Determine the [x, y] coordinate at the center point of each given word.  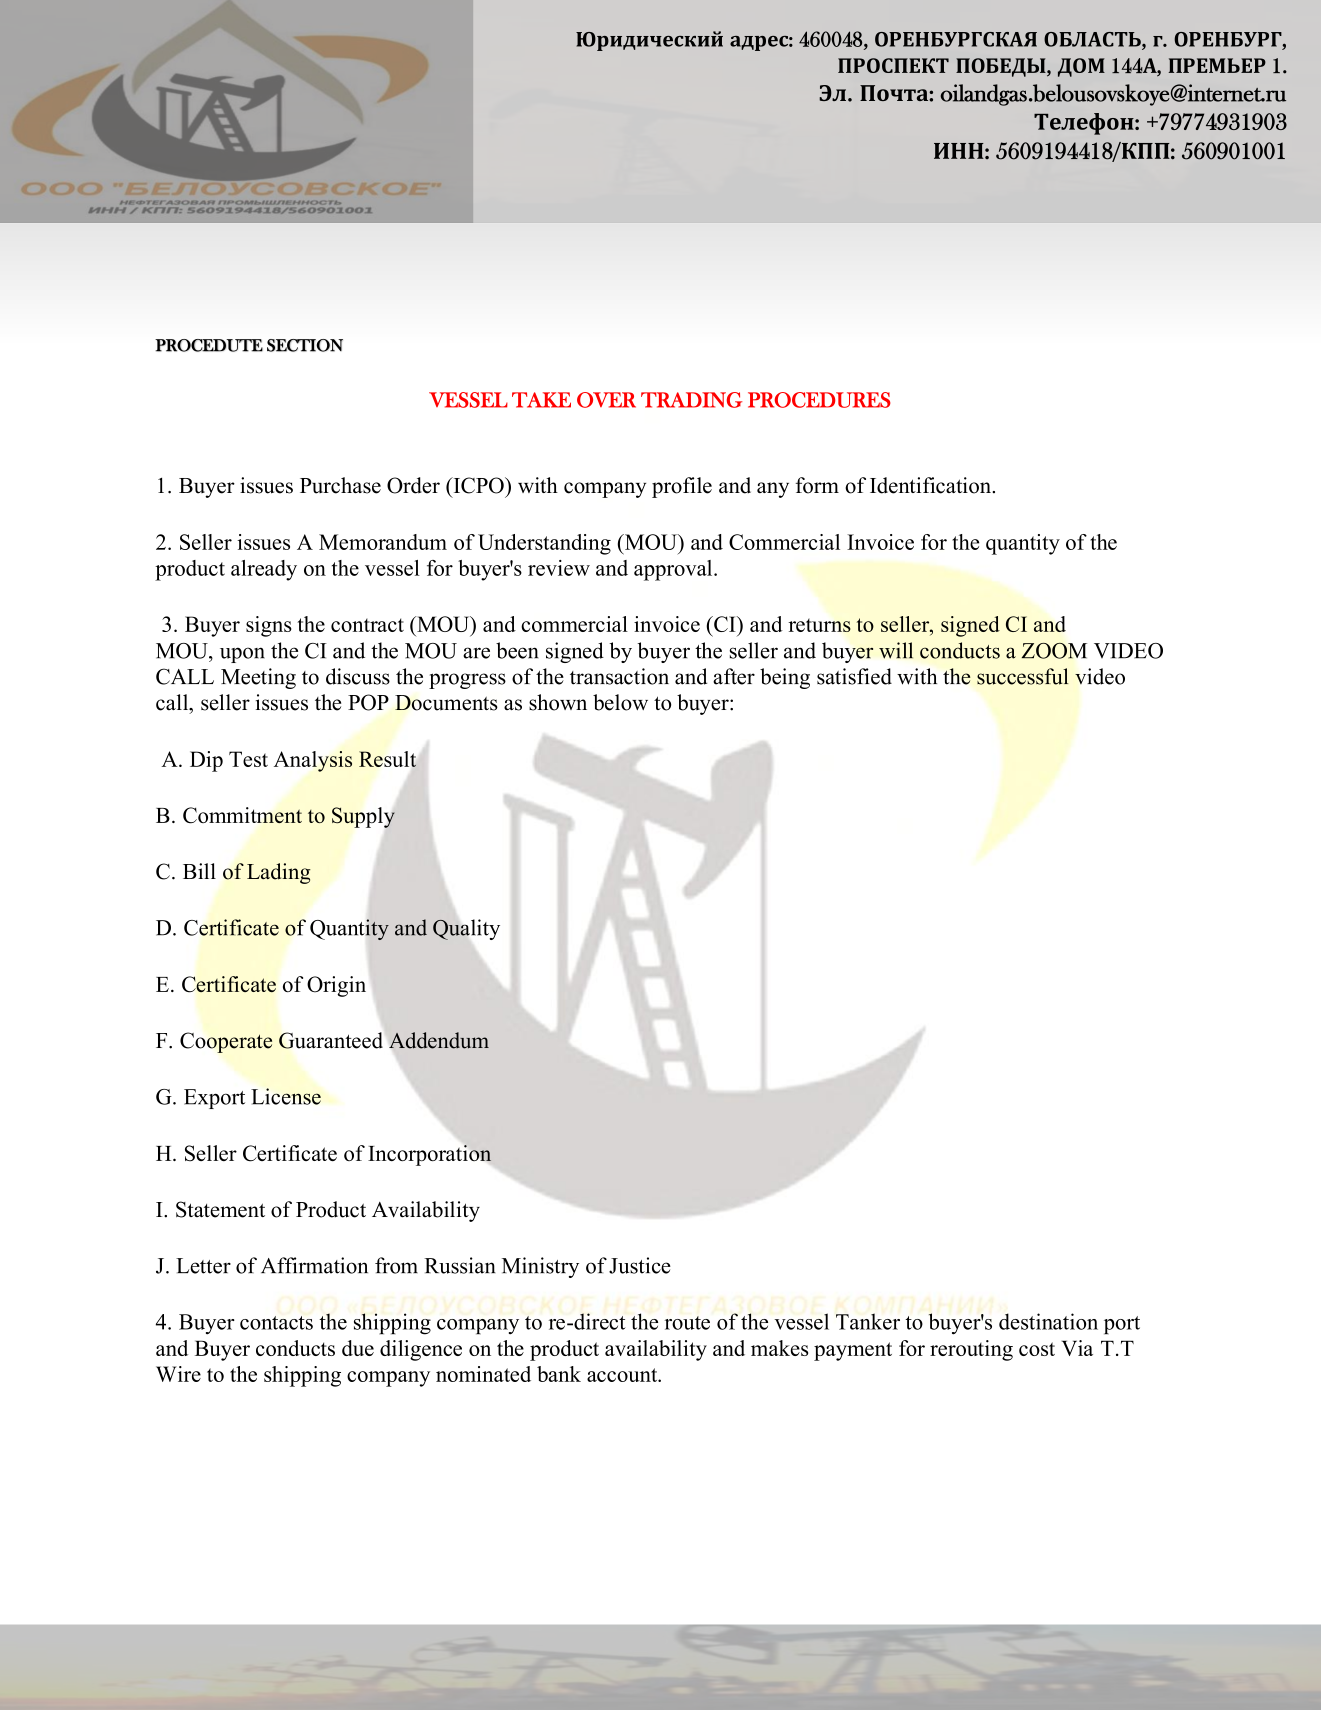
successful [1022, 676]
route [687, 1323]
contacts [276, 1323]
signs [269, 626]
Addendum [439, 1040]
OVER [606, 400]
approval [674, 570]
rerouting [971, 1350]
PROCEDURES [819, 400]
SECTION [305, 345]
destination [1048, 1321]
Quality [466, 929]
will [896, 650]
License [286, 1096]
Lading [279, 873]
